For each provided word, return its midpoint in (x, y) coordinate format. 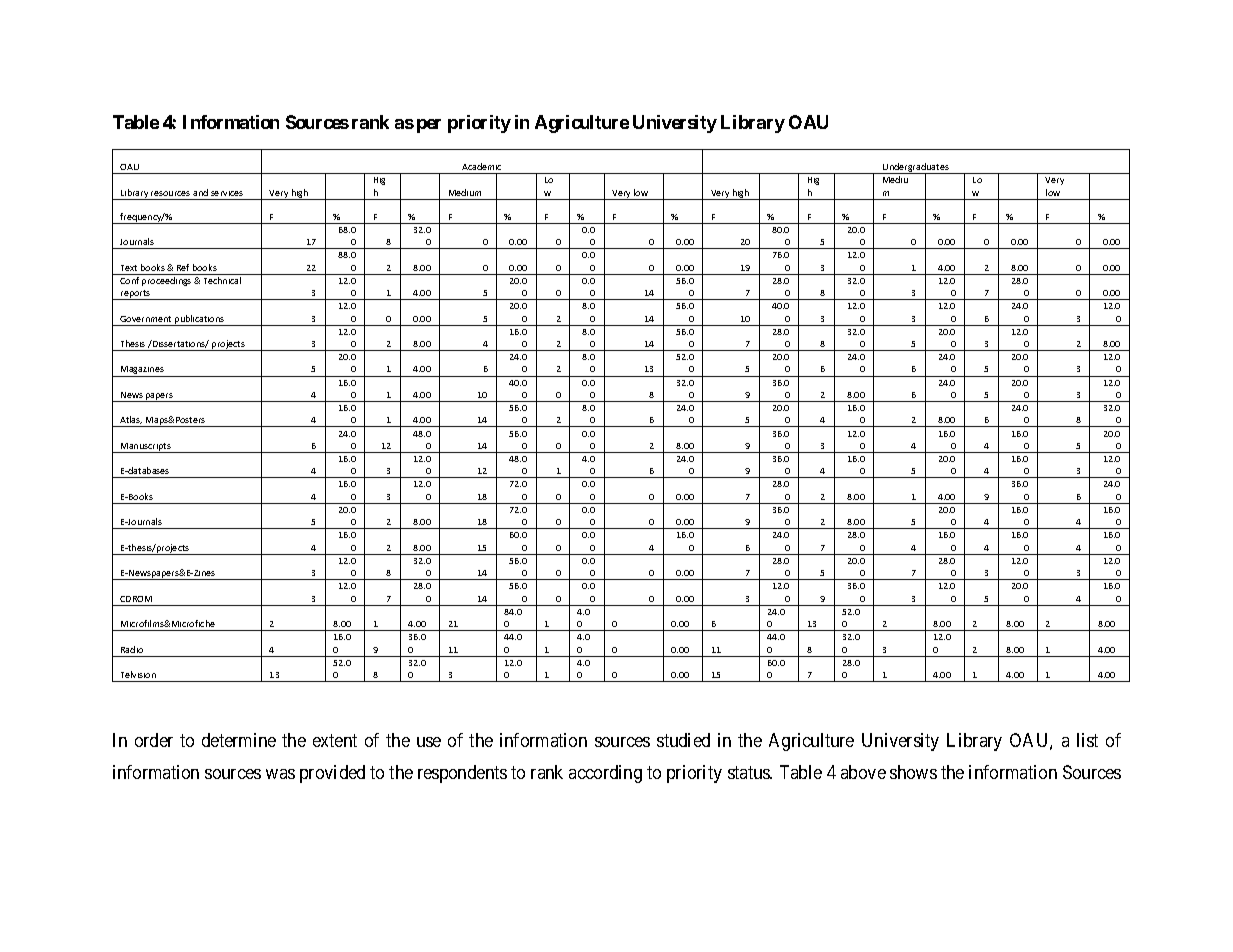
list (1087, 740)
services (227, 193)
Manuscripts (146, 448)
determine (239, 740)
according (605, 774)
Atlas (131, 420)
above (863, 772)
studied (683, 740)
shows (913, 772)
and (200, 192)
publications (200, 320)
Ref (183, 267)
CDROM (136, 599)
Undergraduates (916, 169)
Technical (222, 280)
